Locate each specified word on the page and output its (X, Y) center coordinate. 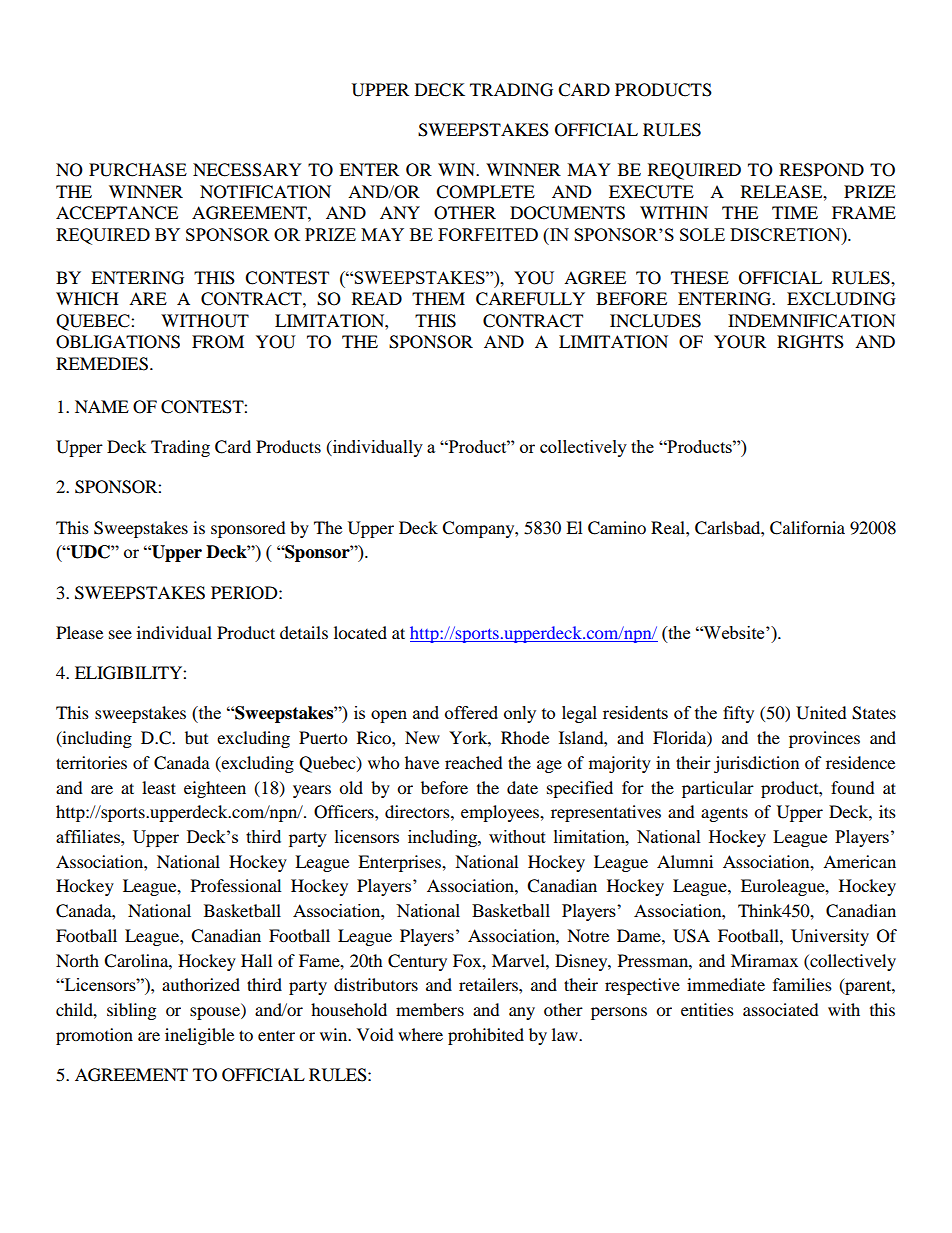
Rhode (525, 737)
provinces (824, 739)
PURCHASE (138, 170)
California (807, 528)
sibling (131, 1011)
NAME (102, 406)
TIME (795, 212)
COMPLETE (485, 192)
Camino (617, 528)
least (159, 787)
